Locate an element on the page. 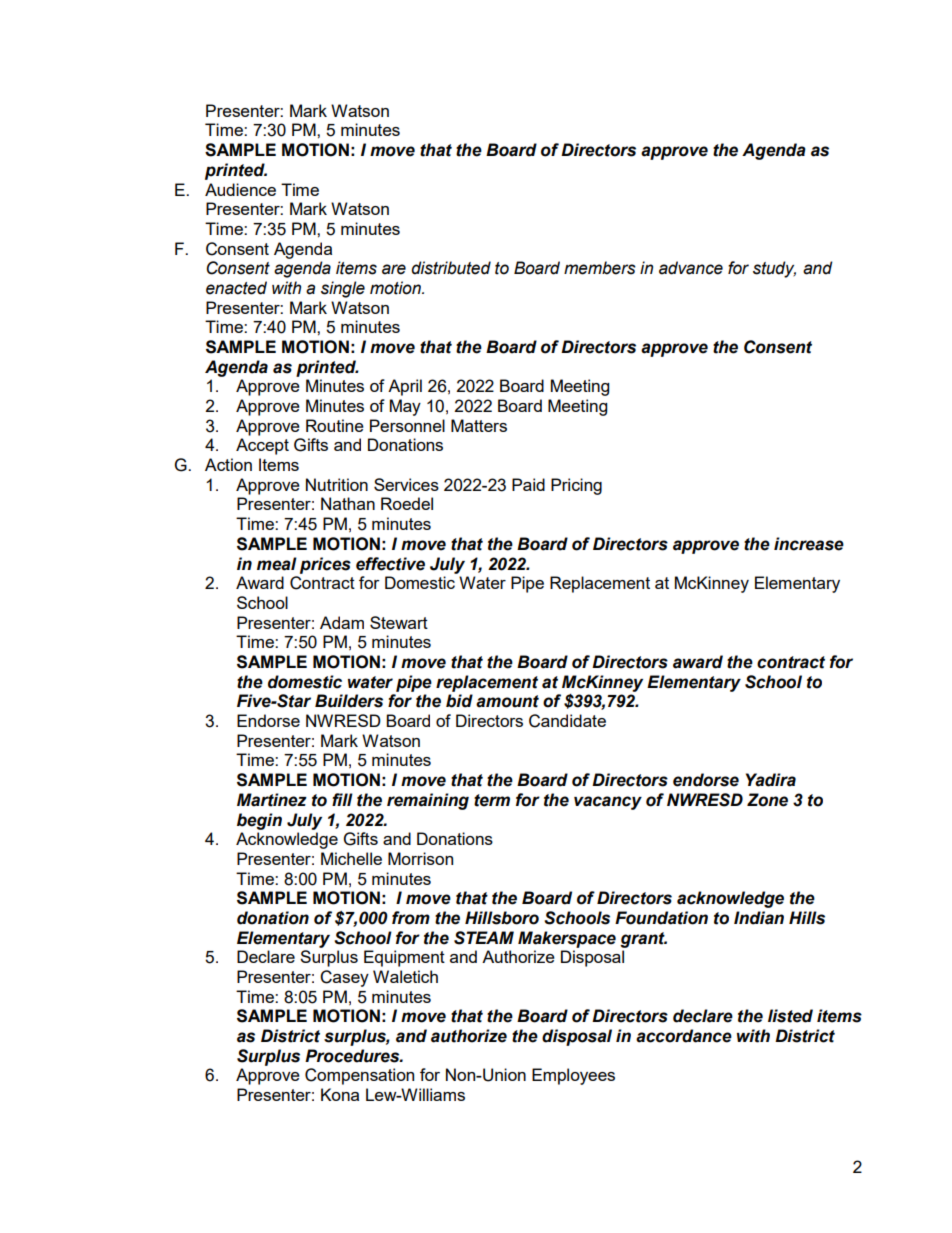 This page has width=952, height=1233. Adam is located at coordinates (342, 622).
